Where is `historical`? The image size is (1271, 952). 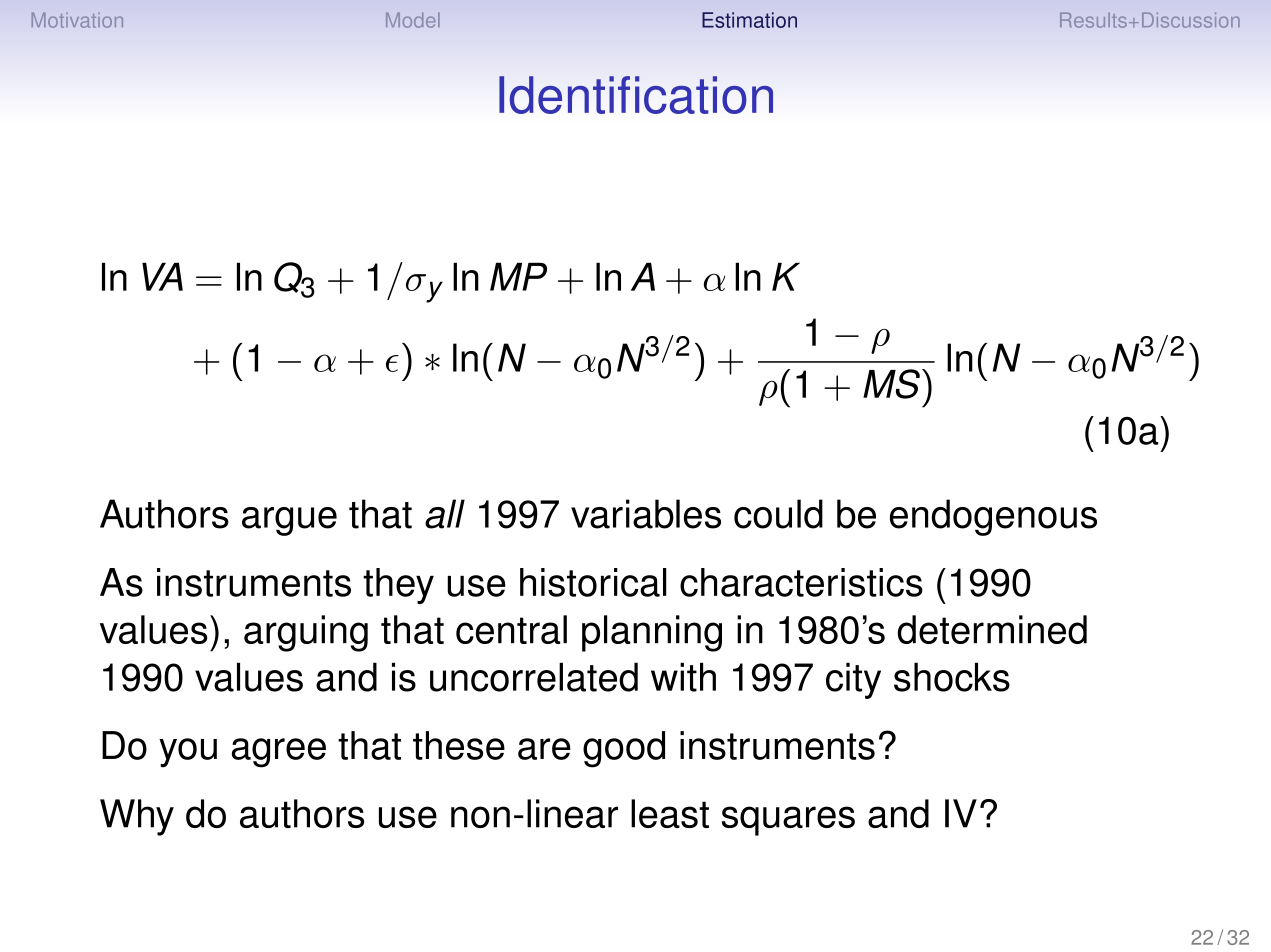 historical is located at coordinates (593, 582).
